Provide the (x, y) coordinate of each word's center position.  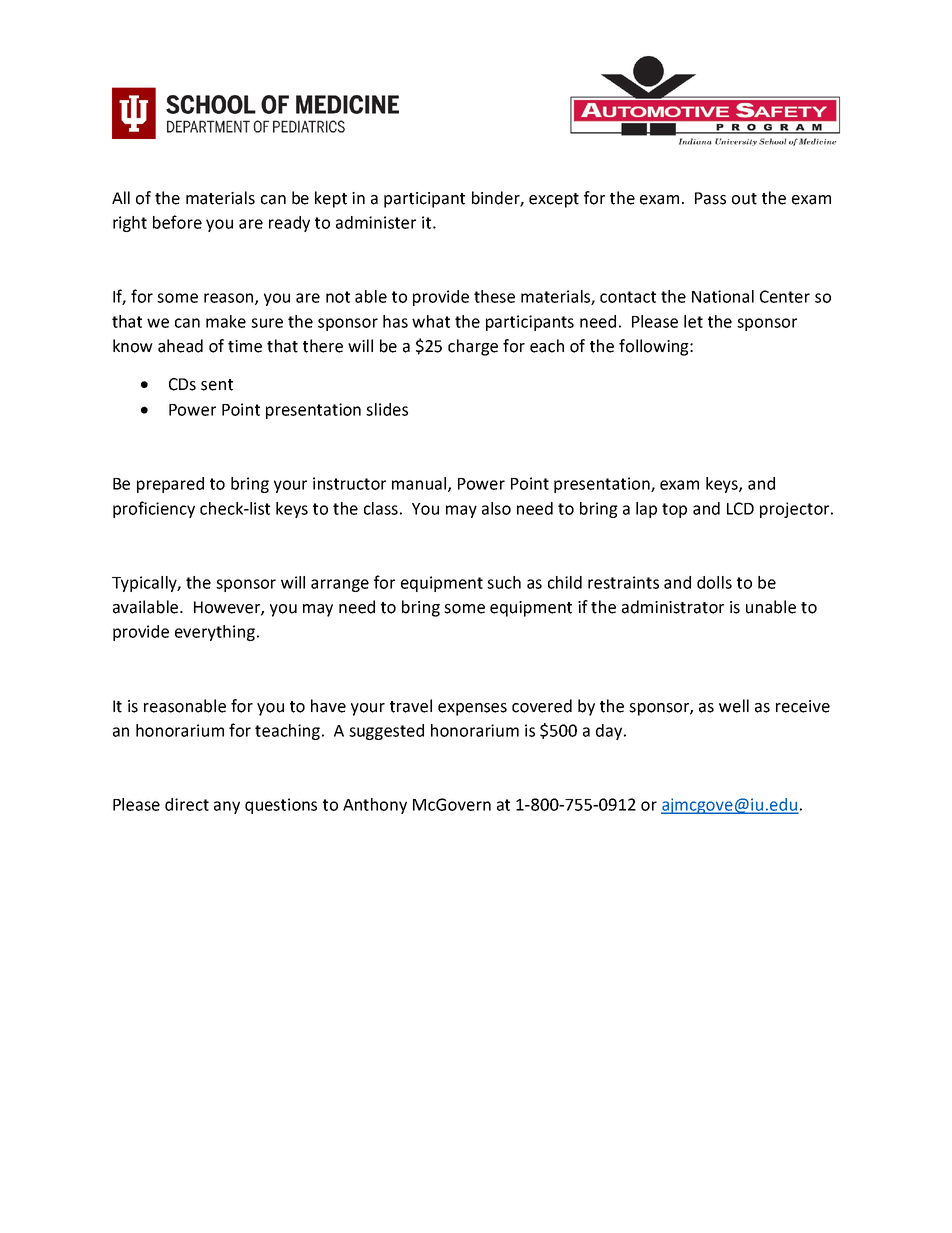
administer (376, 222)
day (610, 732)
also (496, 508)
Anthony (375, 806)
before (177, 222)
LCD (740, 508)
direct (187, 804)
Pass (710, 198)
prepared (170, 485)
